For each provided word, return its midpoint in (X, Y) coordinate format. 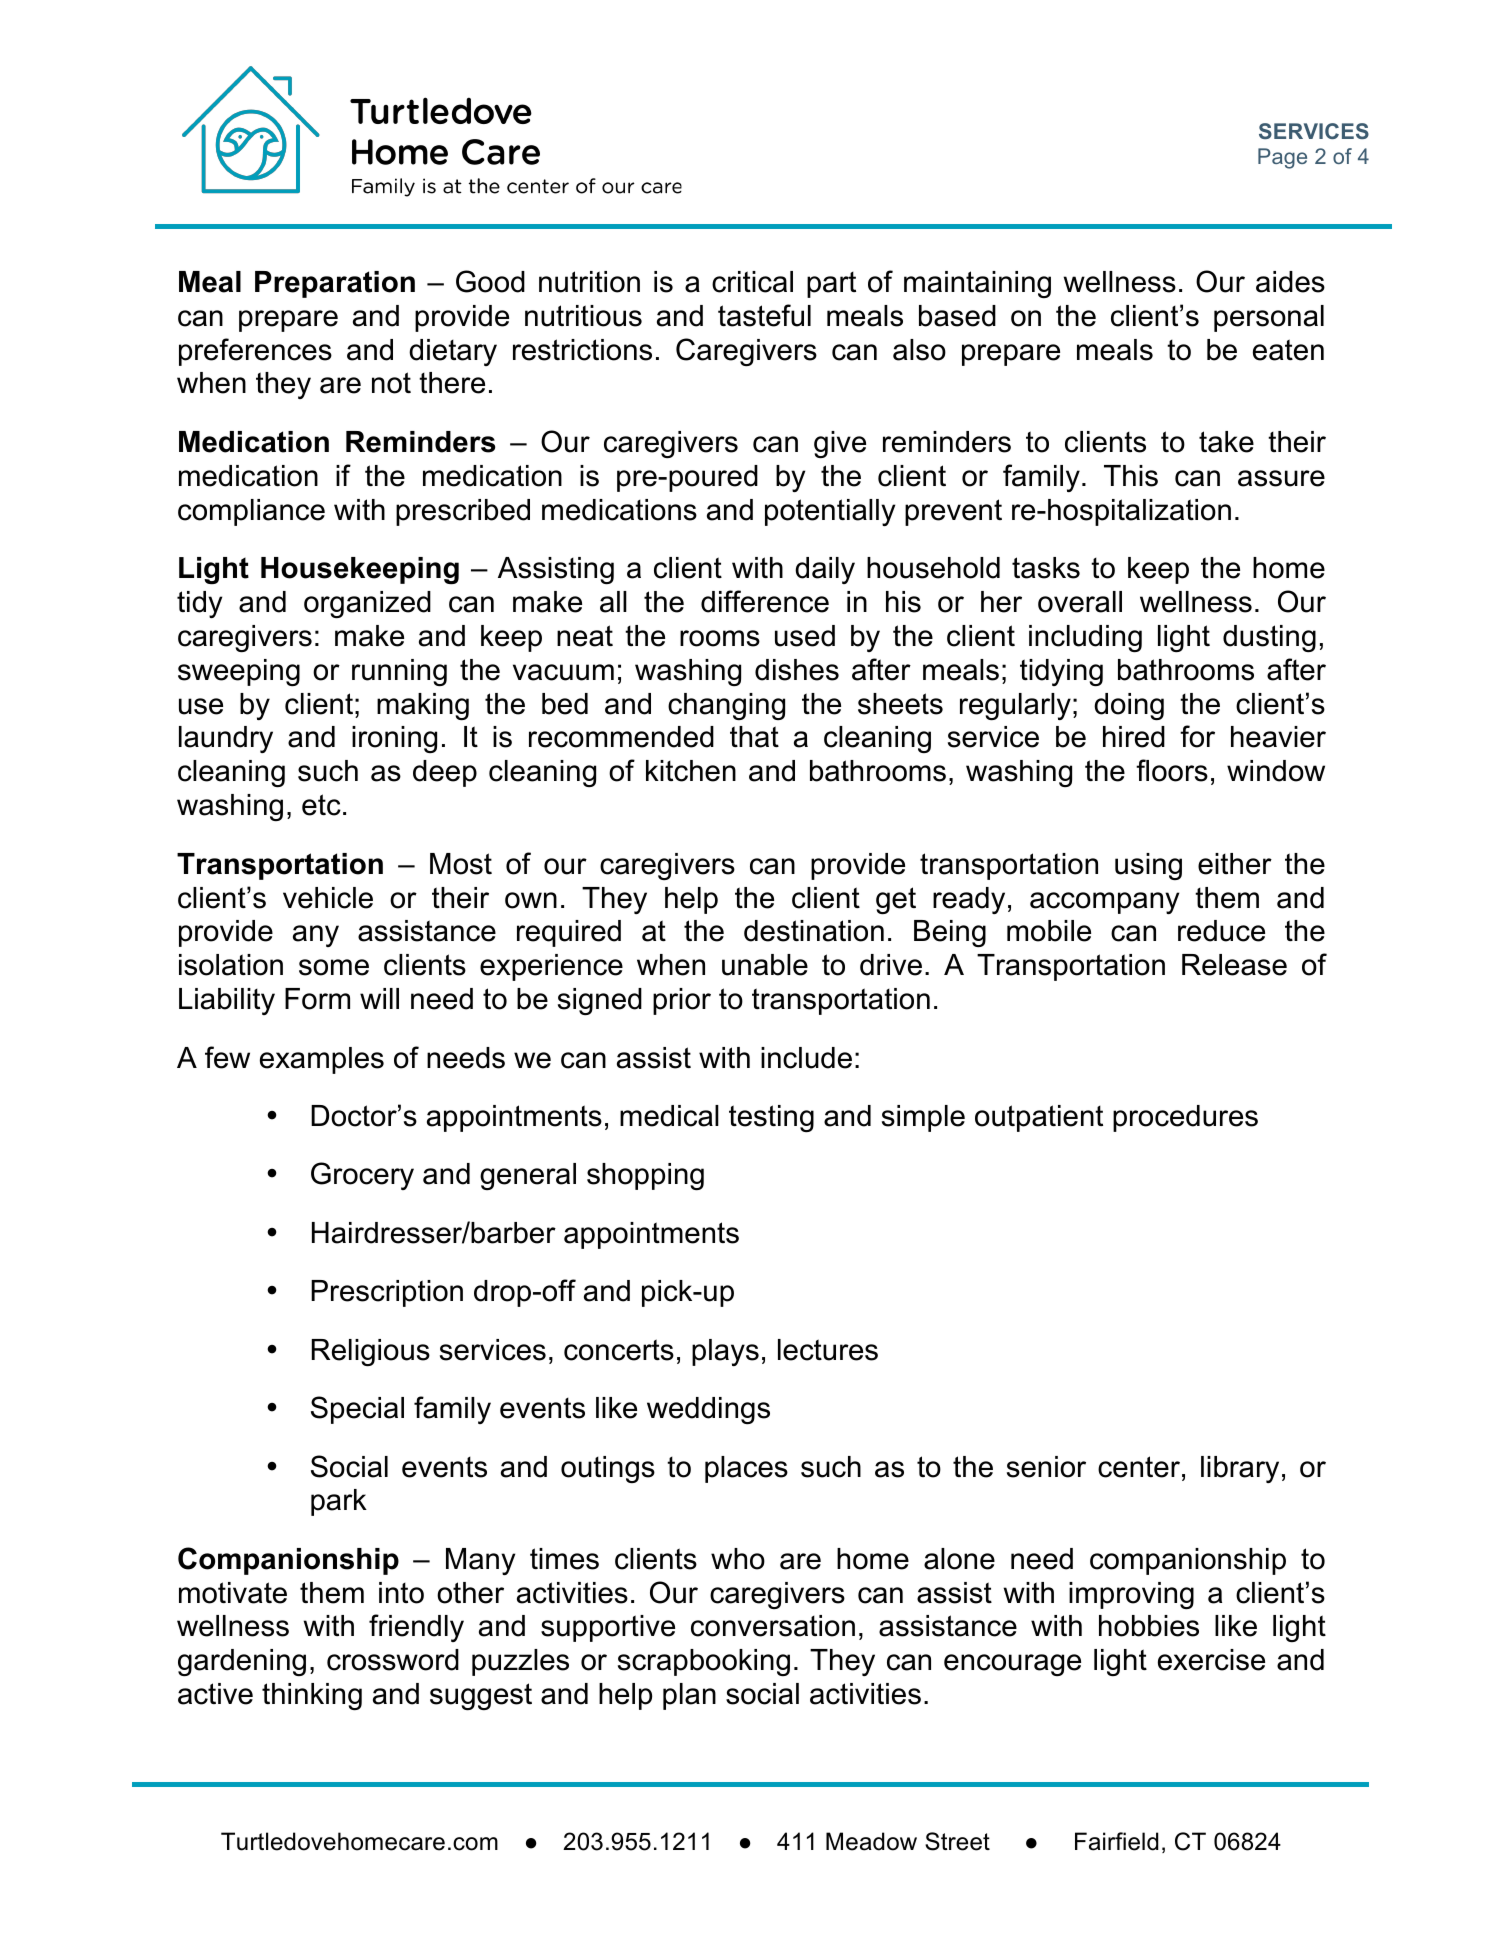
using (1148, 866)
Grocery (362, 1176)
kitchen (691, 771)
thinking (312, 1696)
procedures (1185, 1118)
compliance (251, 512)
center (1139, 1467)
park (339, 1502)
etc (321, 805)
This (1131, 476)
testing (771, 1118)
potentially (830, 512)
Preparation (335, 284)
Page (1282, 158)
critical (752, 282)
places (746, 1469)
